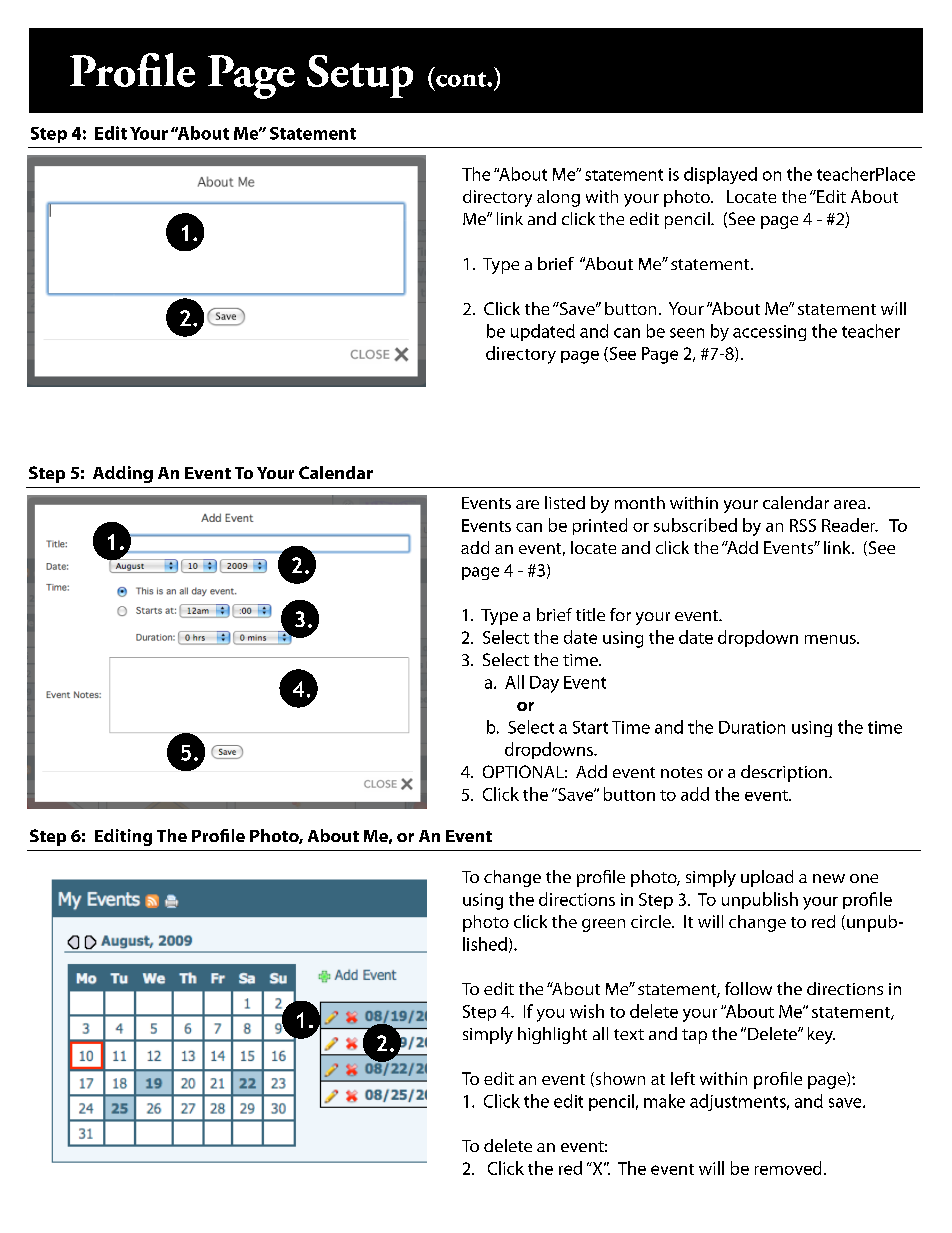 The height and width of the screenshot is (1233, 952). I want to click on Setup, so click(360, 76).
